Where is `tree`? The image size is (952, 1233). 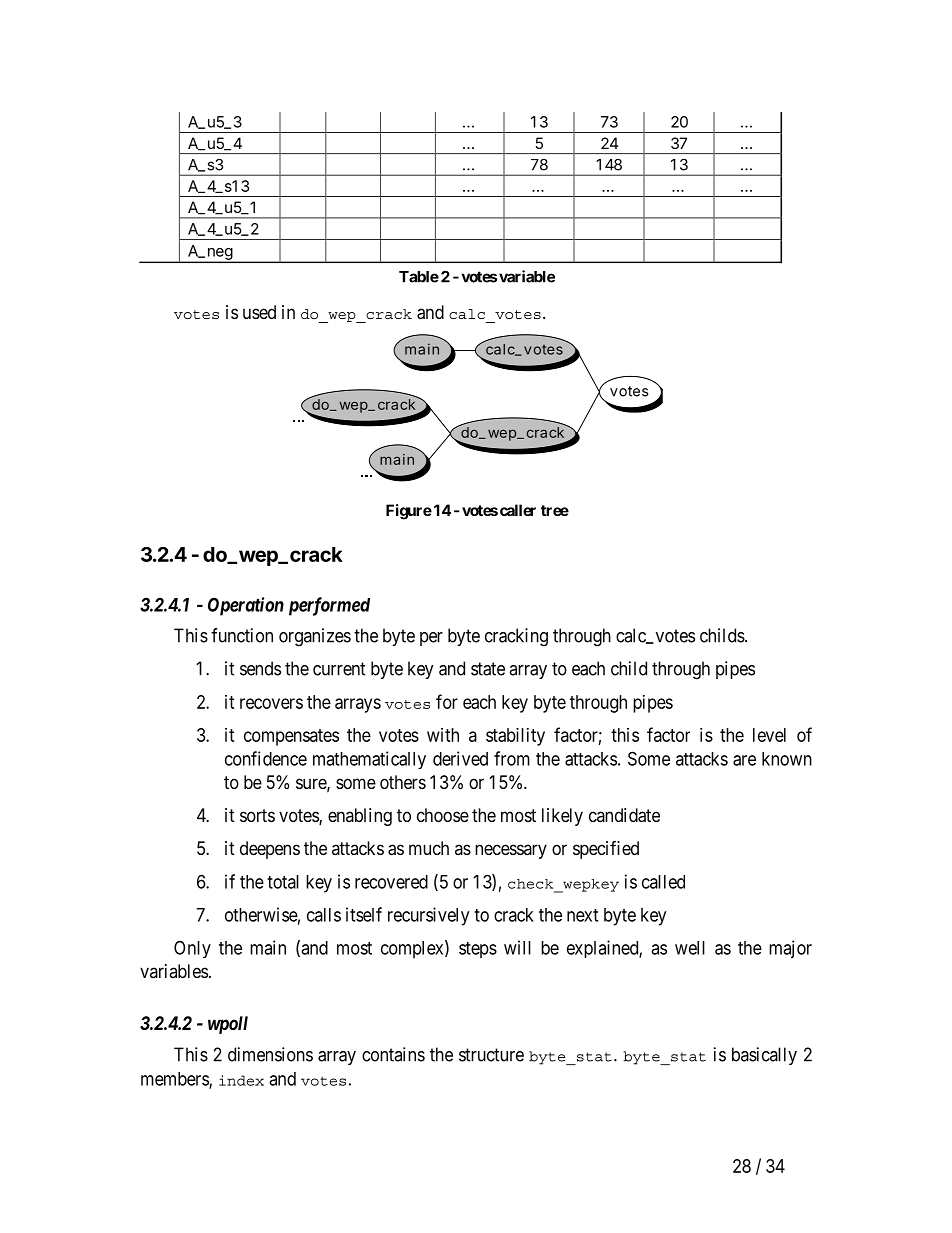 tree is located at coordinates (555, 510).
